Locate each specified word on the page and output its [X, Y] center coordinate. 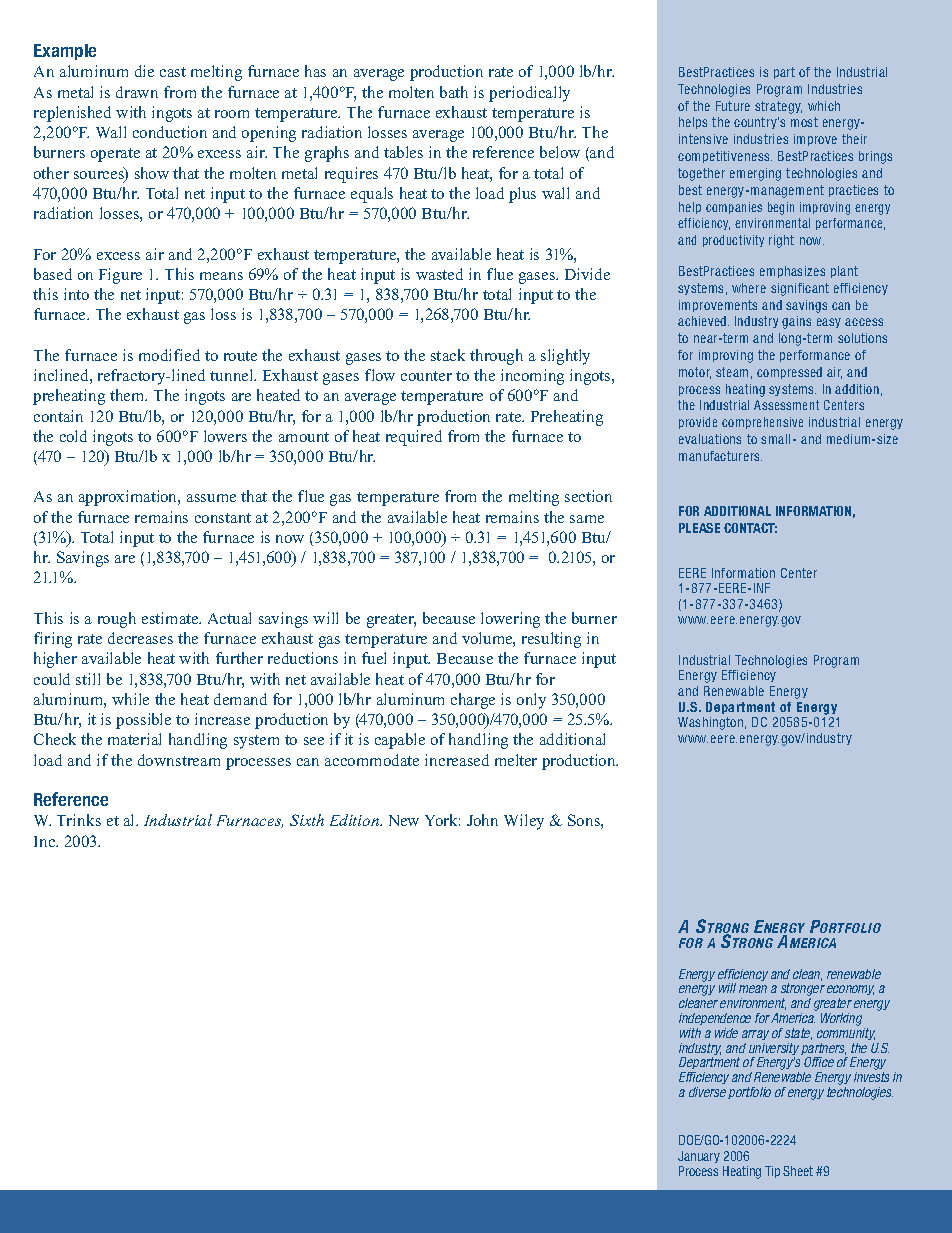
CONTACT [750, 528]
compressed [789, 373]
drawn [137, 92]
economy [850, 992]
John [482, 820]
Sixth [307, 820]
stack [448, 355]
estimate [171, 618]
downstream [179, 760]
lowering [510, 620]
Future [733, 106]
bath [454, 92]
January [699, 1157]
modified [169, 355]
